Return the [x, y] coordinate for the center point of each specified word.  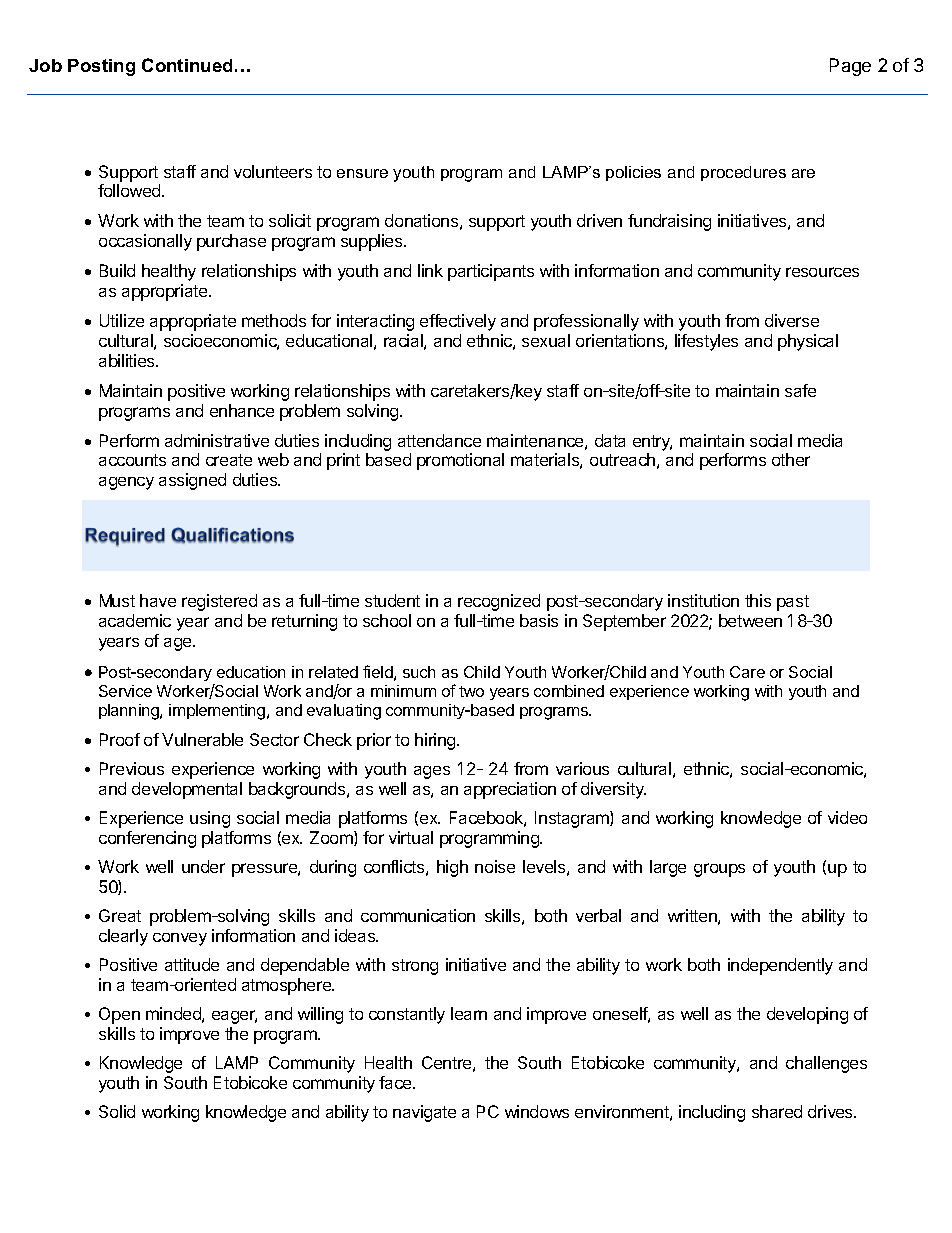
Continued [187, 65]
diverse [792, 320]
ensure [362, 173]
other [791, 459]
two [471, 691]
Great [120, 915]
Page [850, 67]
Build [117, 270]
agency [126, 483]
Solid [117, 1111]
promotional [460, 461]
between [750, 620]
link [430, 270]
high [452, 868]
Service [125, 691]
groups [719, 870]
